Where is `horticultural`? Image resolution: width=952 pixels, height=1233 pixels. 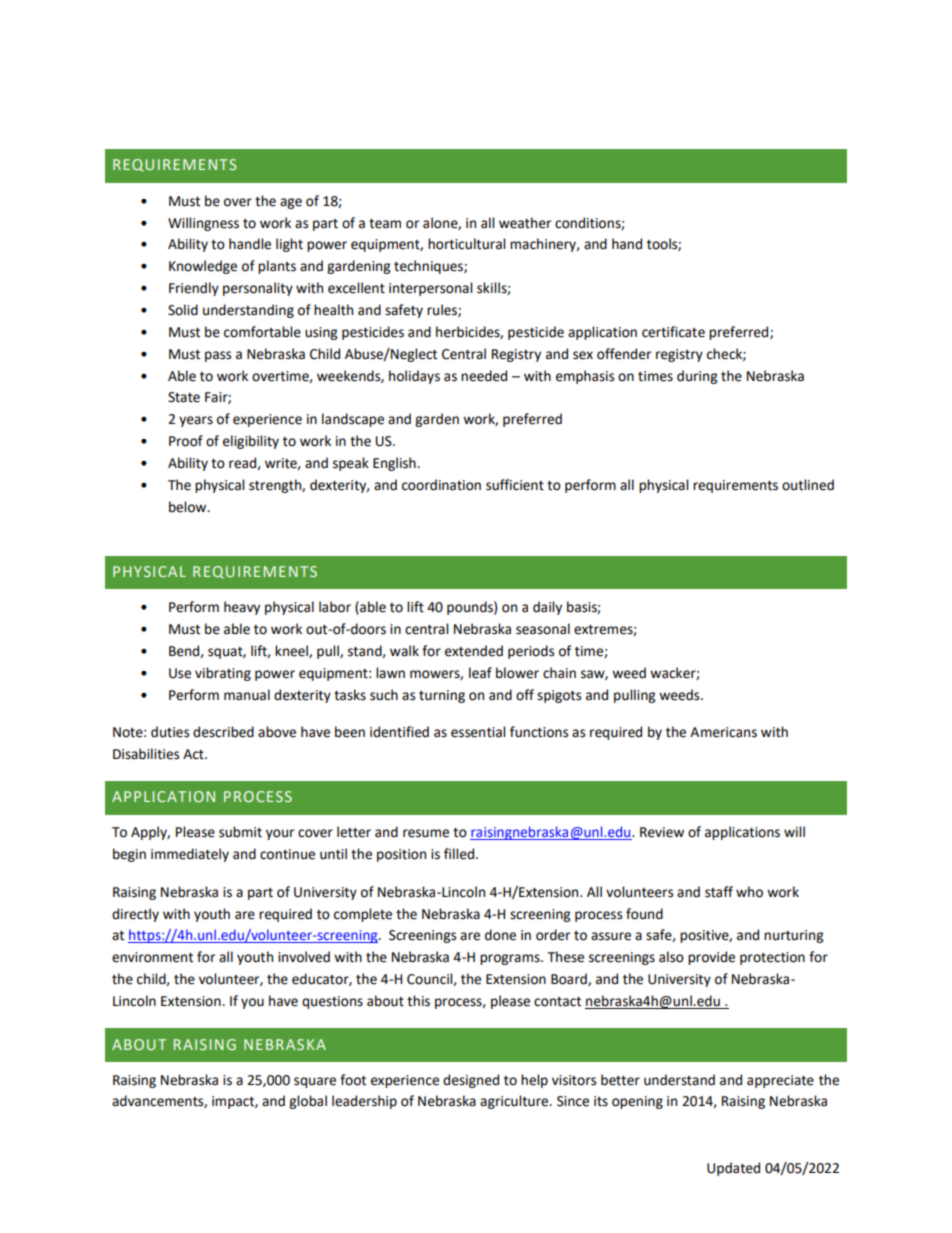 horticultural is located at coordinates (466, 244).
